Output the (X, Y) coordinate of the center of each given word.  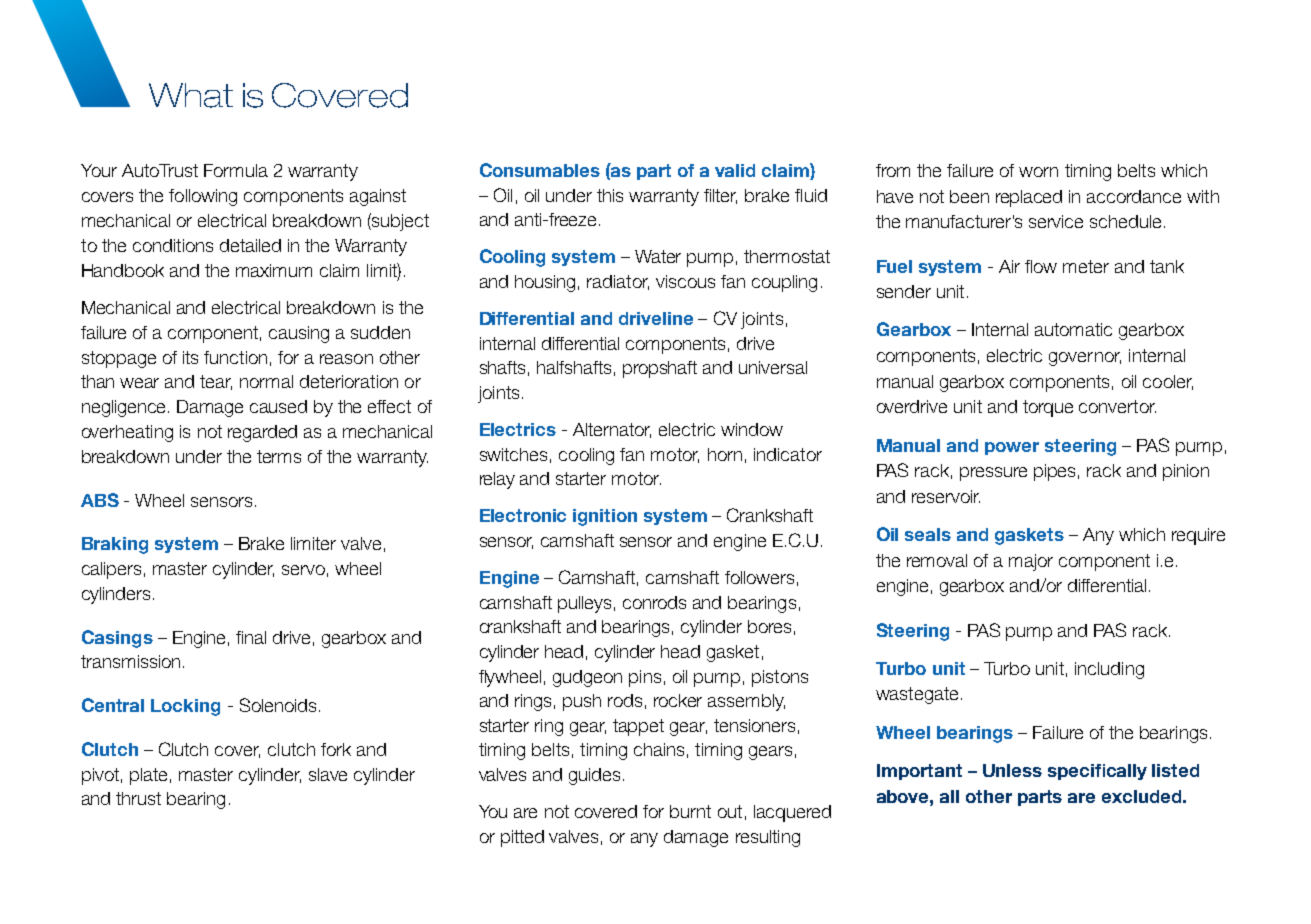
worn (1038, 172)
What (191, 95)
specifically (1097, 772)
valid (735, 170)
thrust (138, 798)
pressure (993, 474)
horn (725, 454)
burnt (690, 811)
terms (279, 456)
